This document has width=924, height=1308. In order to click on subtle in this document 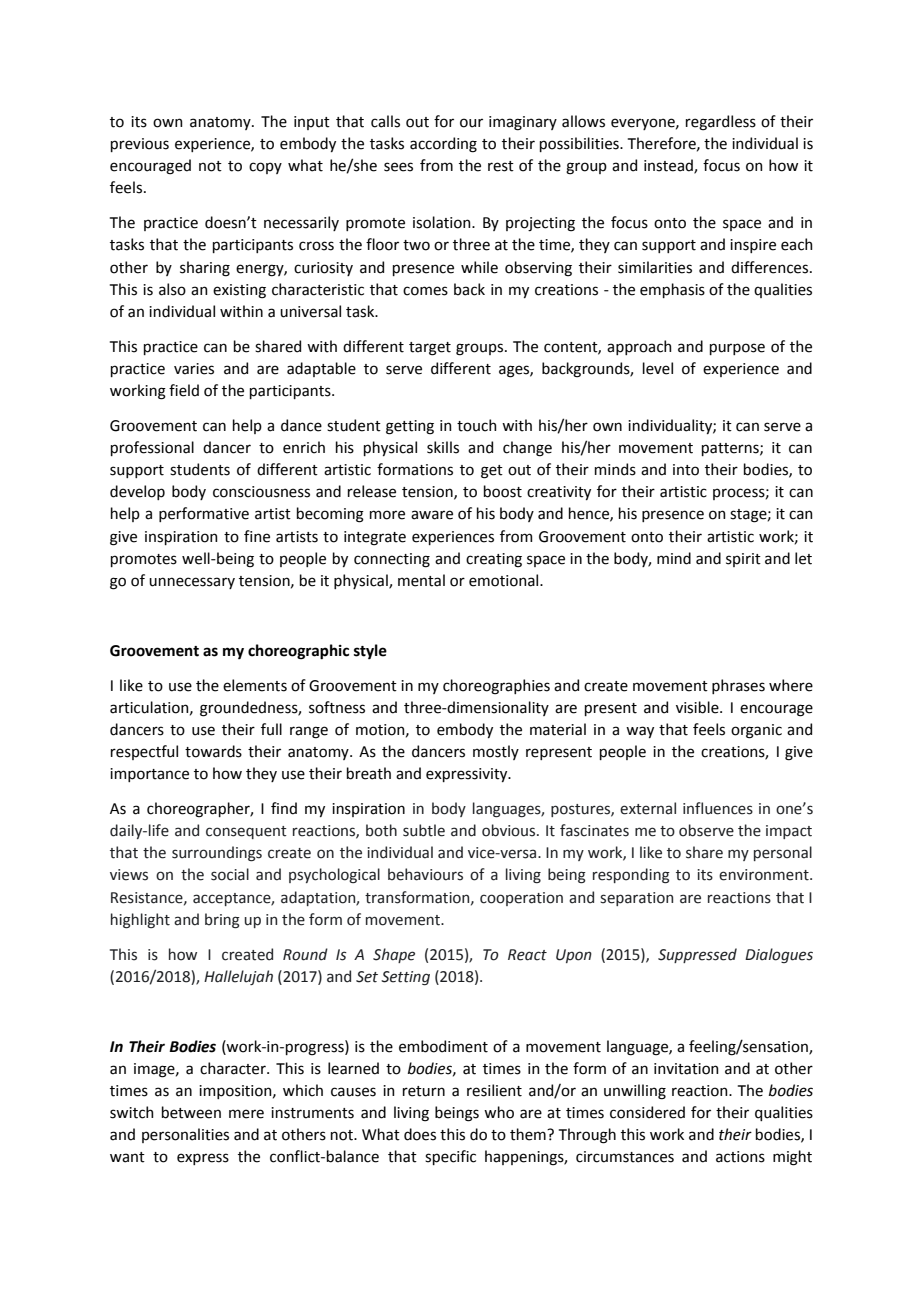, I will do `click(424, 830)`.
